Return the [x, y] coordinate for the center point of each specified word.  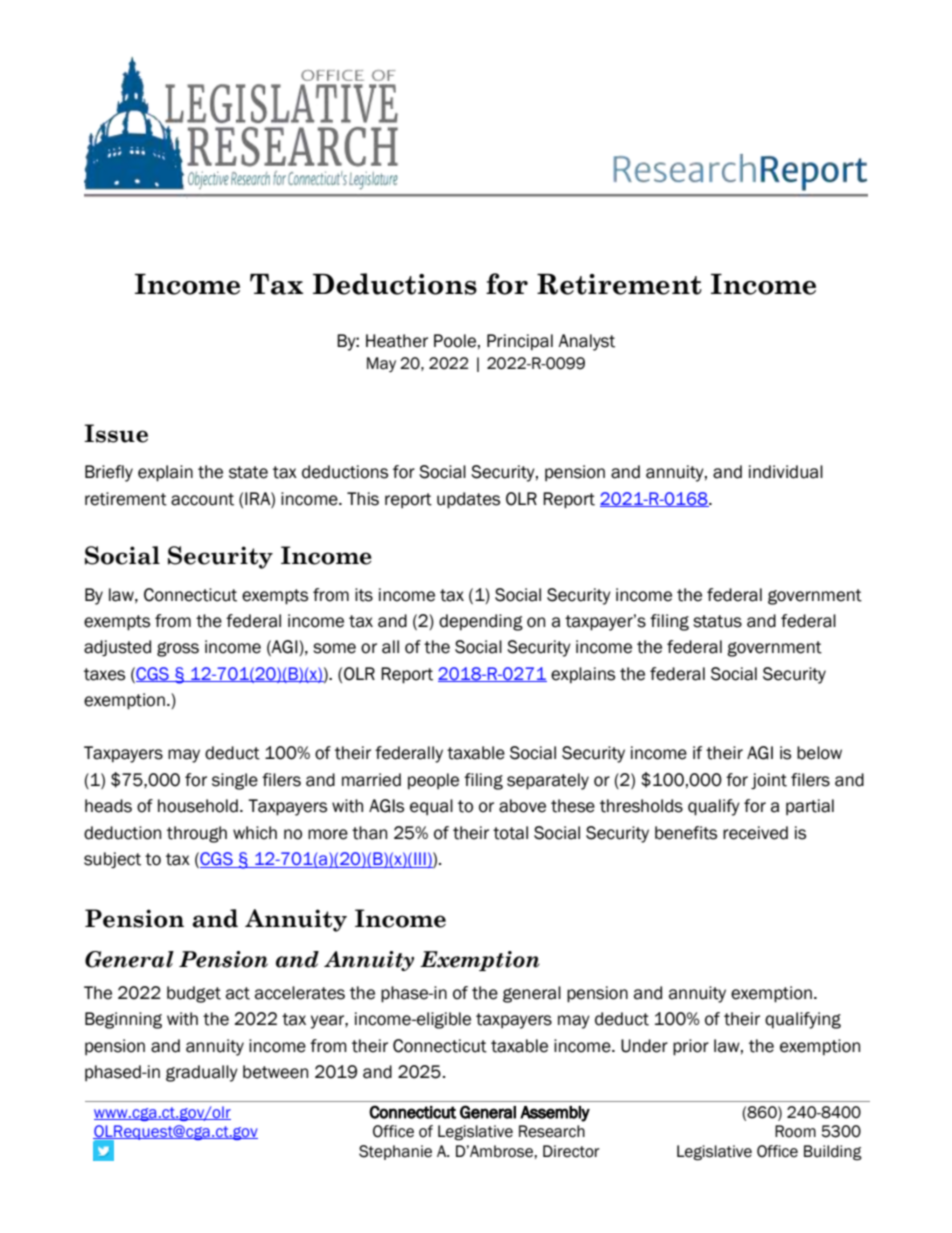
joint [769, 781]
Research [552, 1131]
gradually [202, 1073]
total [510, 833]
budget [194, 994]
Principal [520, 342]
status [717, 621]
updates [468, 500]
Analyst [586, 342]
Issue [116, 433]
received [755, 833]
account [202, 499]
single [235, 781]
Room [795, 1131]
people [433, 781]
